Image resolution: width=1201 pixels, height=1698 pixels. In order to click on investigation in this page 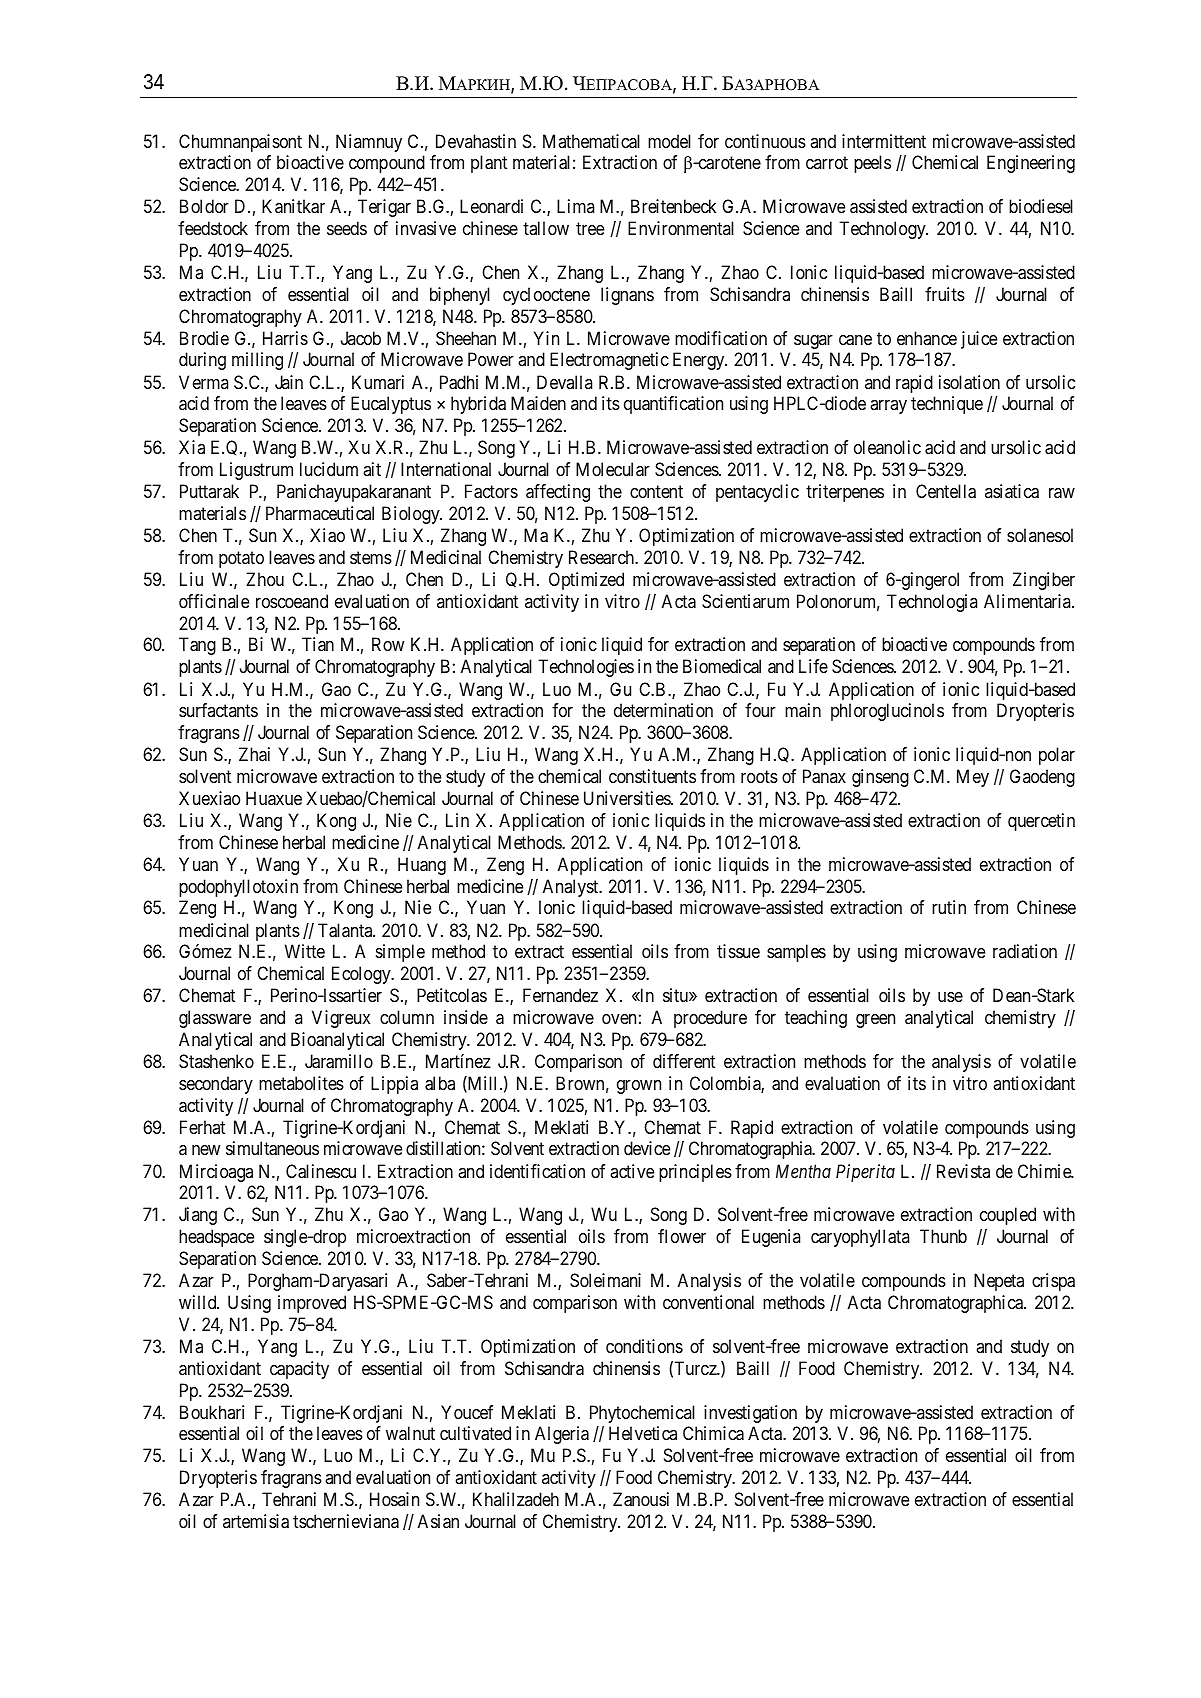, I will do `click(750, 1414)`.
